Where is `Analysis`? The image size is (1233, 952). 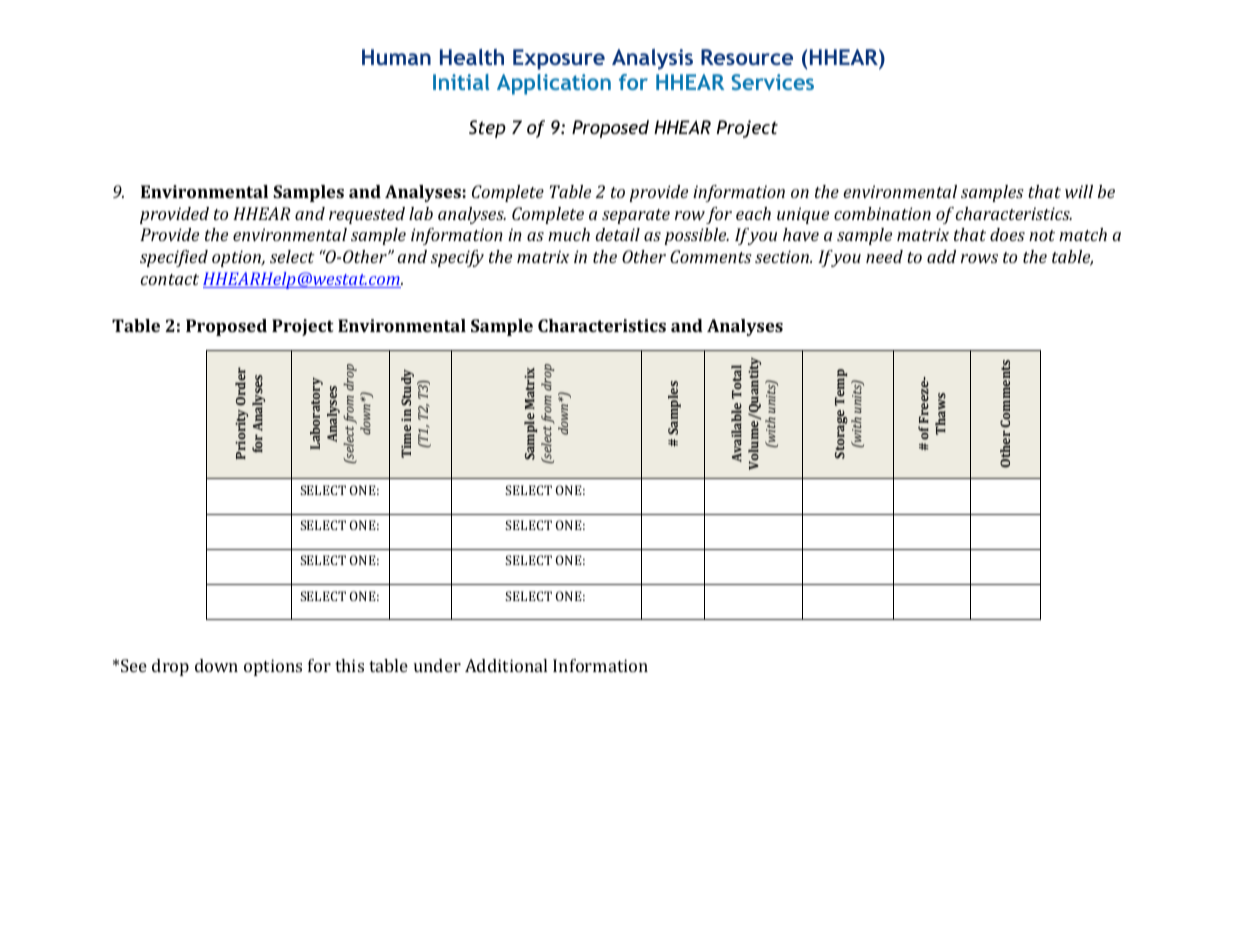 Analysis is located at coordinates (652, 59).
